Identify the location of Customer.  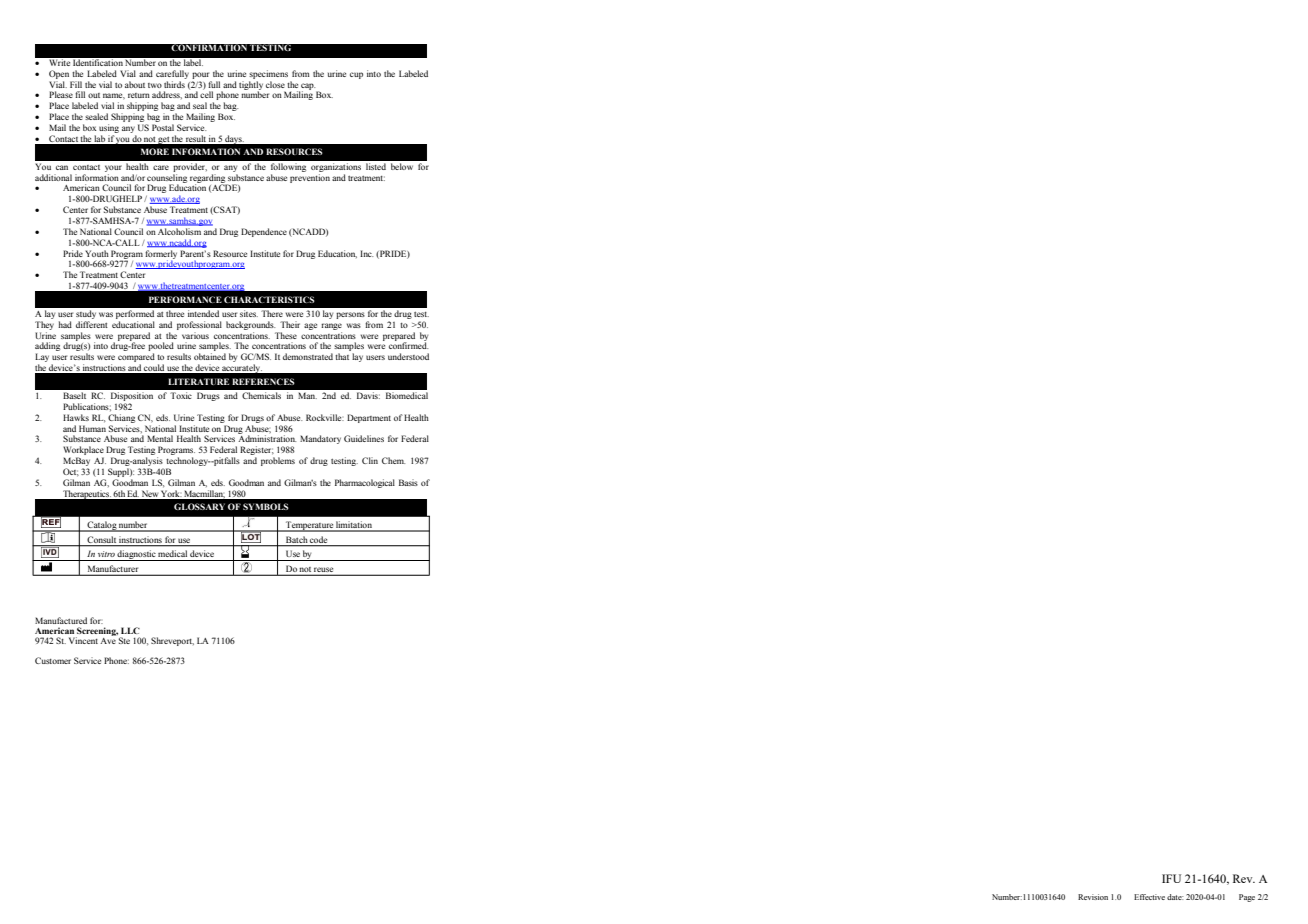
(53, 660).
